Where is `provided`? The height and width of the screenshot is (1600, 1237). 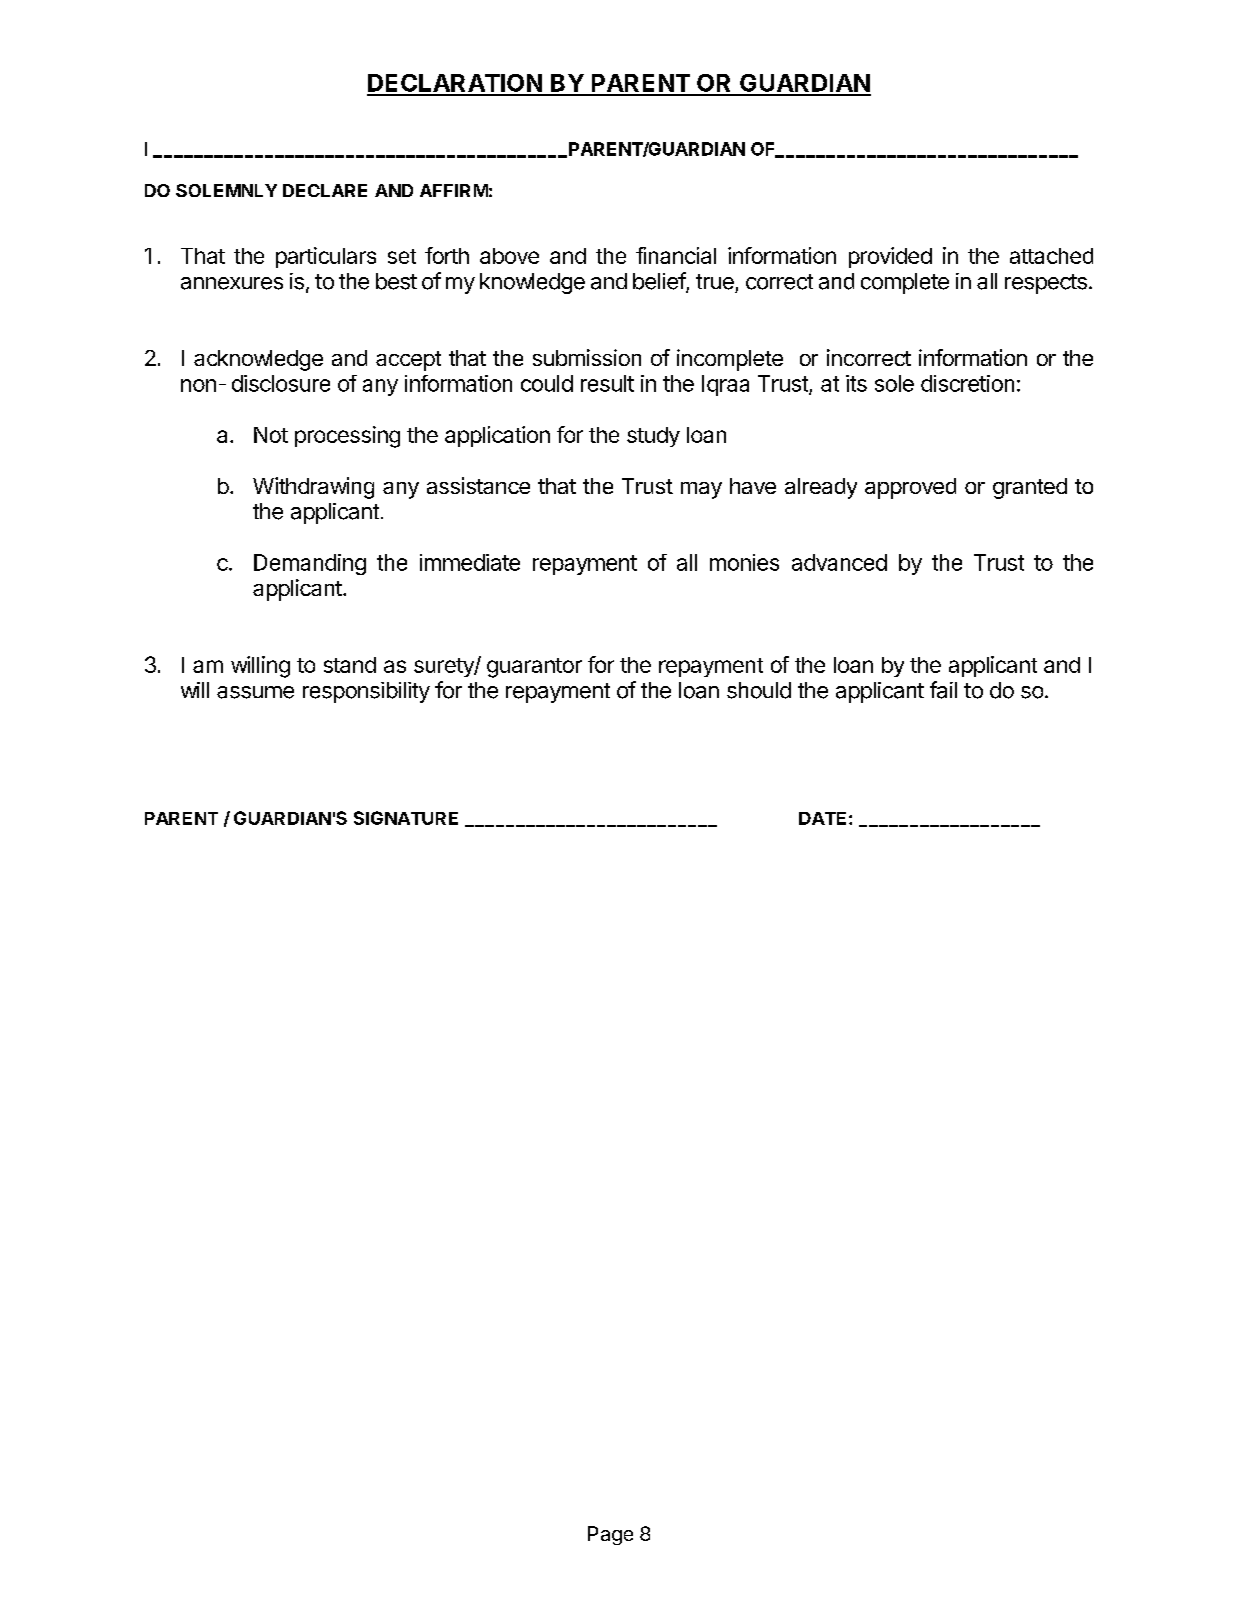 provided is located at coordinates (890, 257).
